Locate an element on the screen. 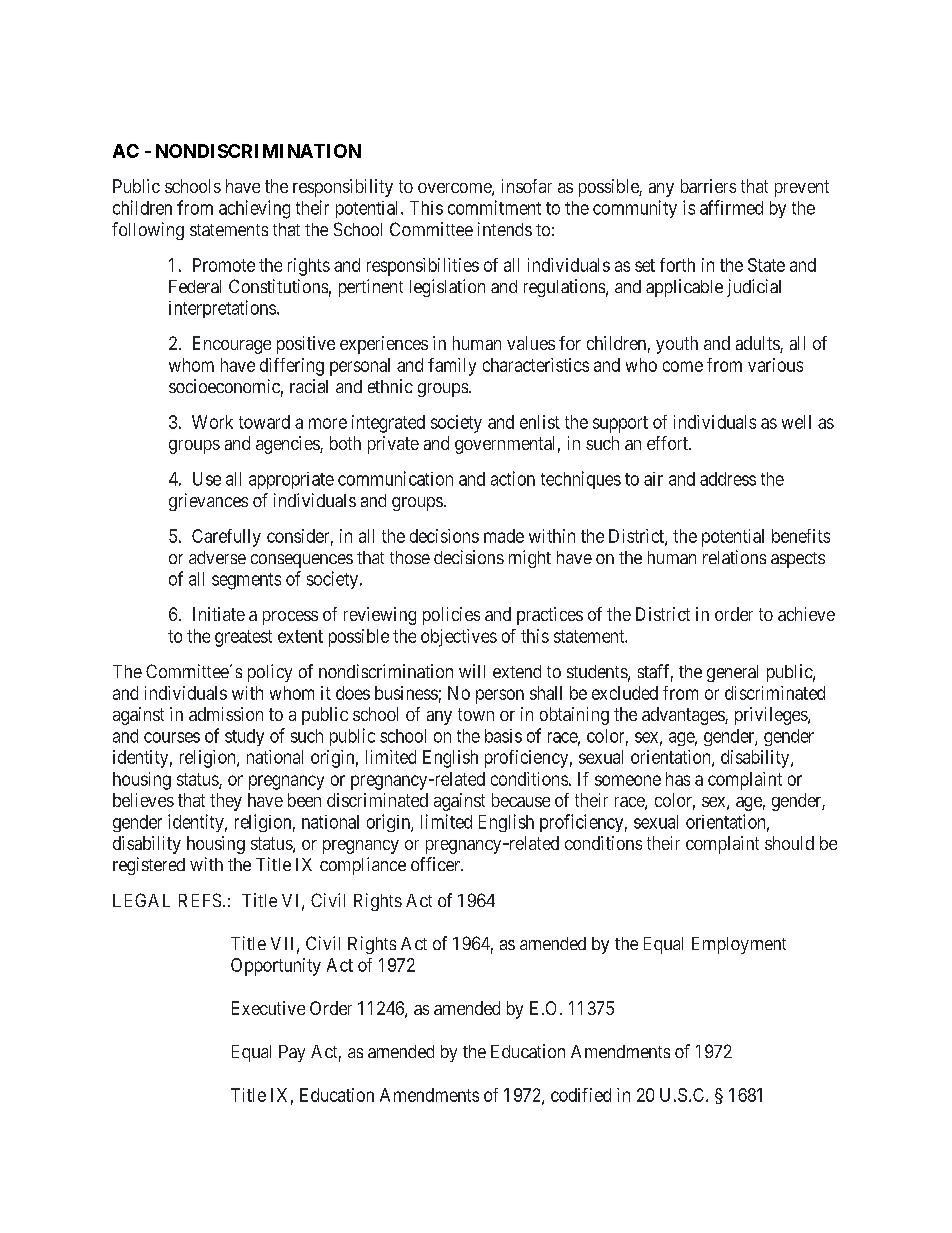 The width and height of the screenshot is (952, 1233). commitment is located at coordinates (494, 207).
